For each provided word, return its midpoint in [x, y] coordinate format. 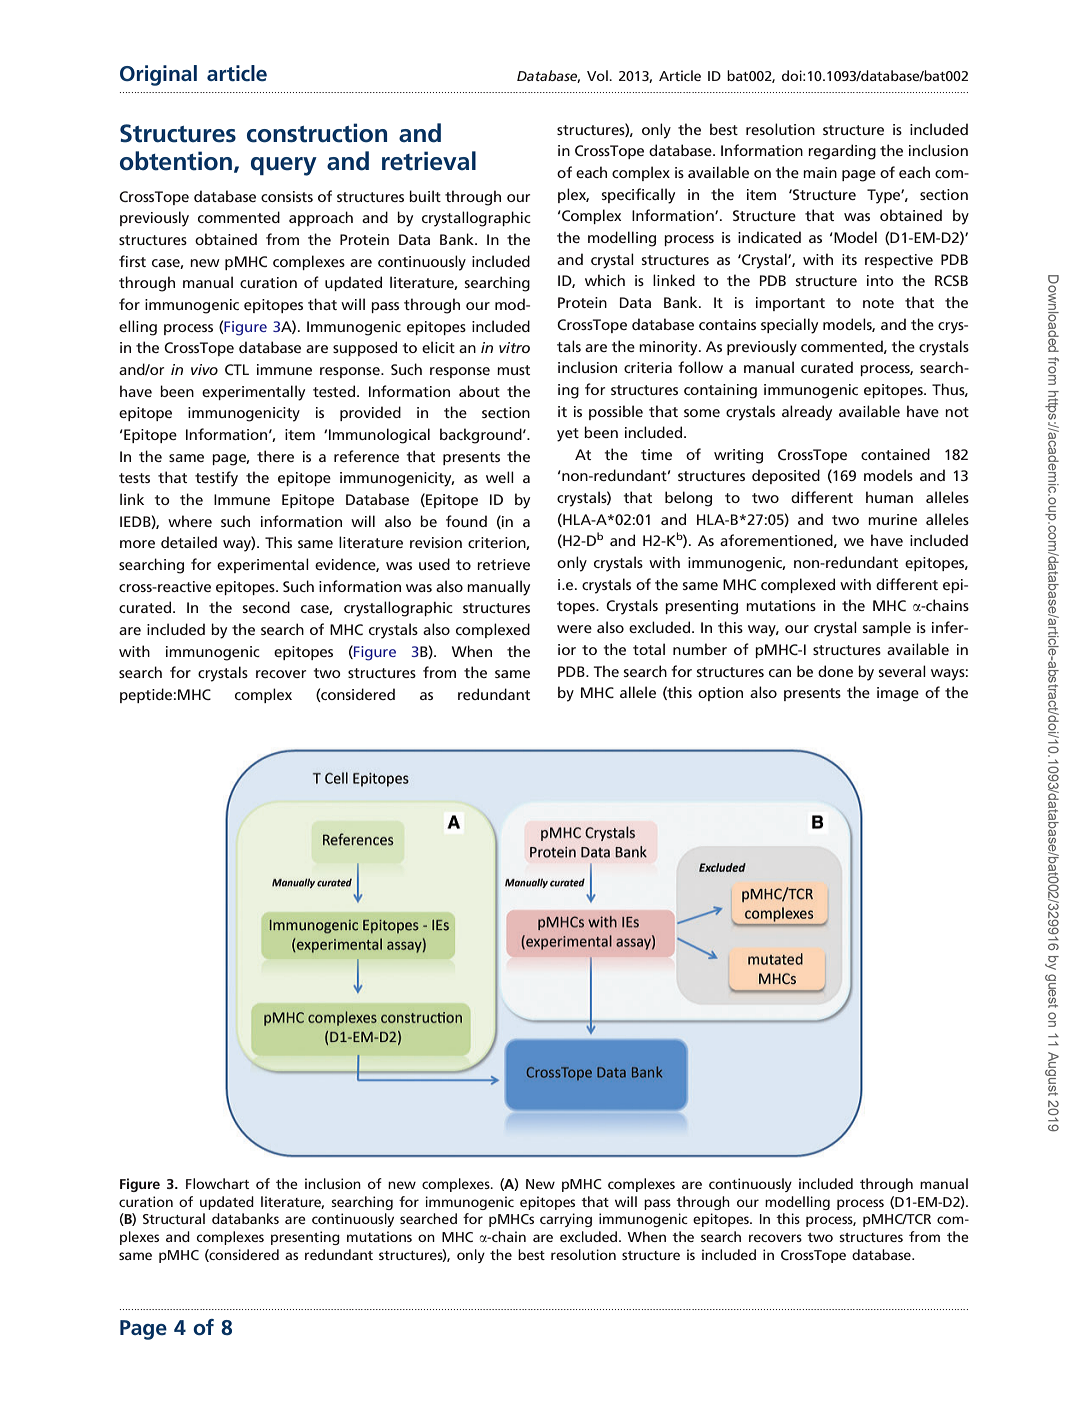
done [835, 671]
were [574, 629]
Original [158, 75]
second [266, 607]
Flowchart [217, 1183]
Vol [598, 75]
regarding [842, 152]
